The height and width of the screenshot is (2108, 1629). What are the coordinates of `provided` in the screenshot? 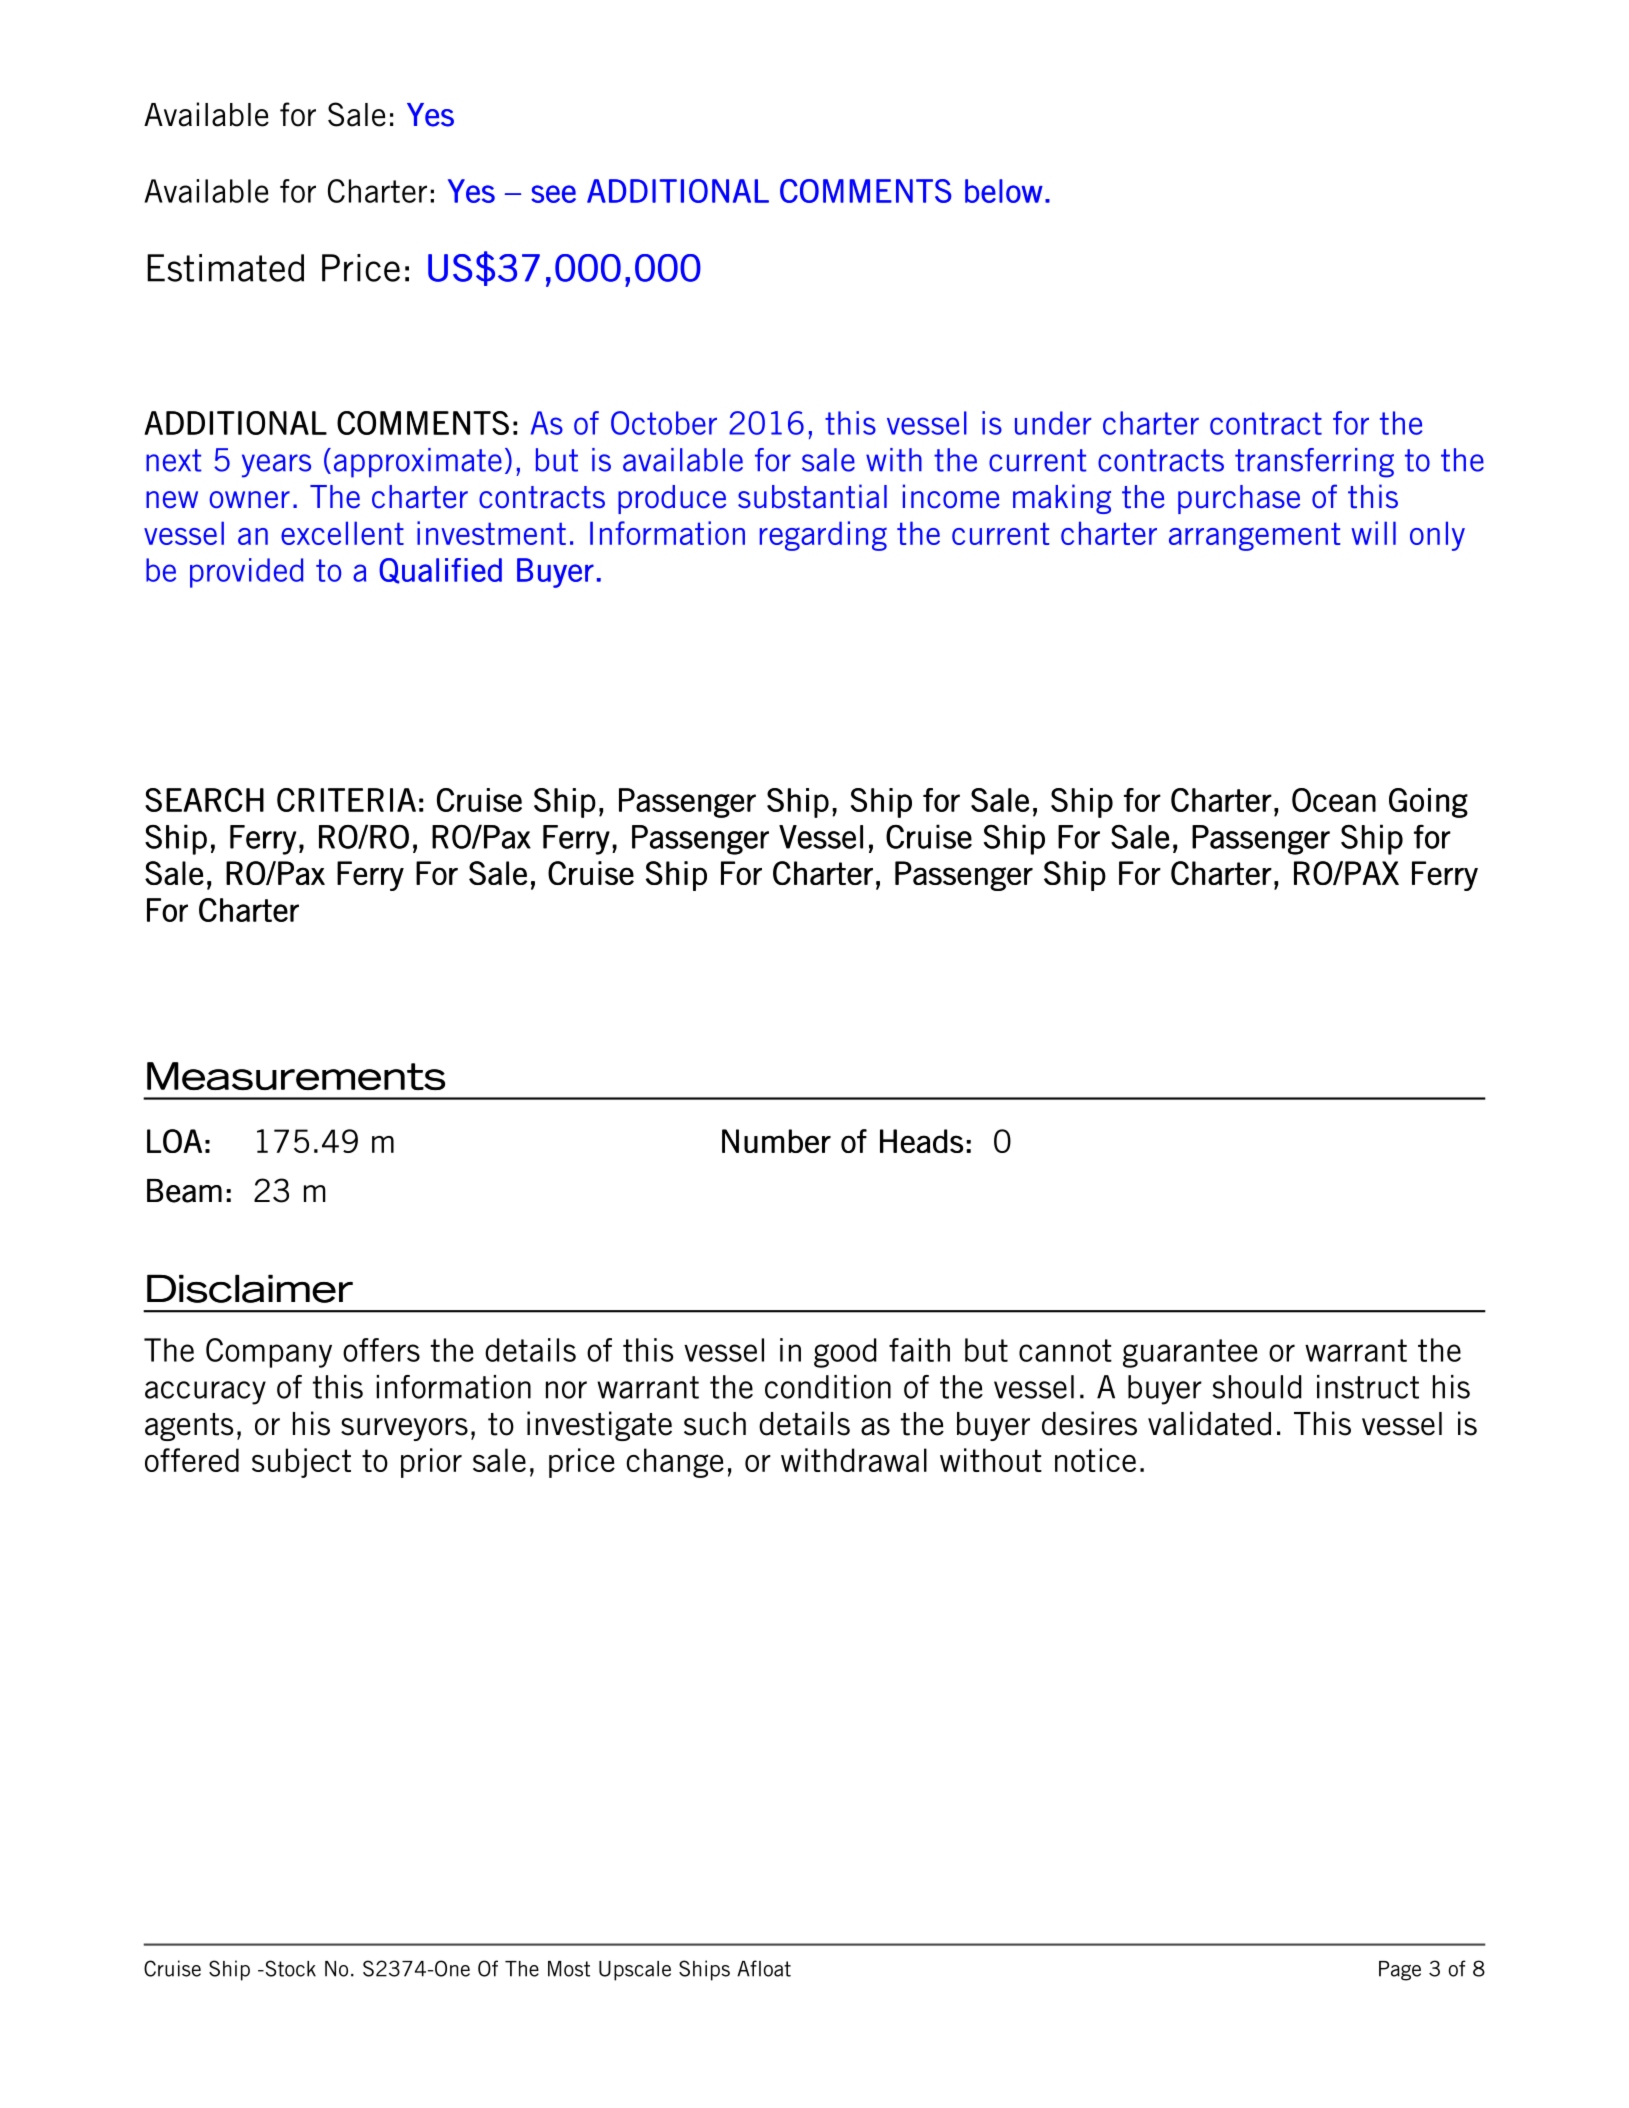 It's located at (246, 573).
